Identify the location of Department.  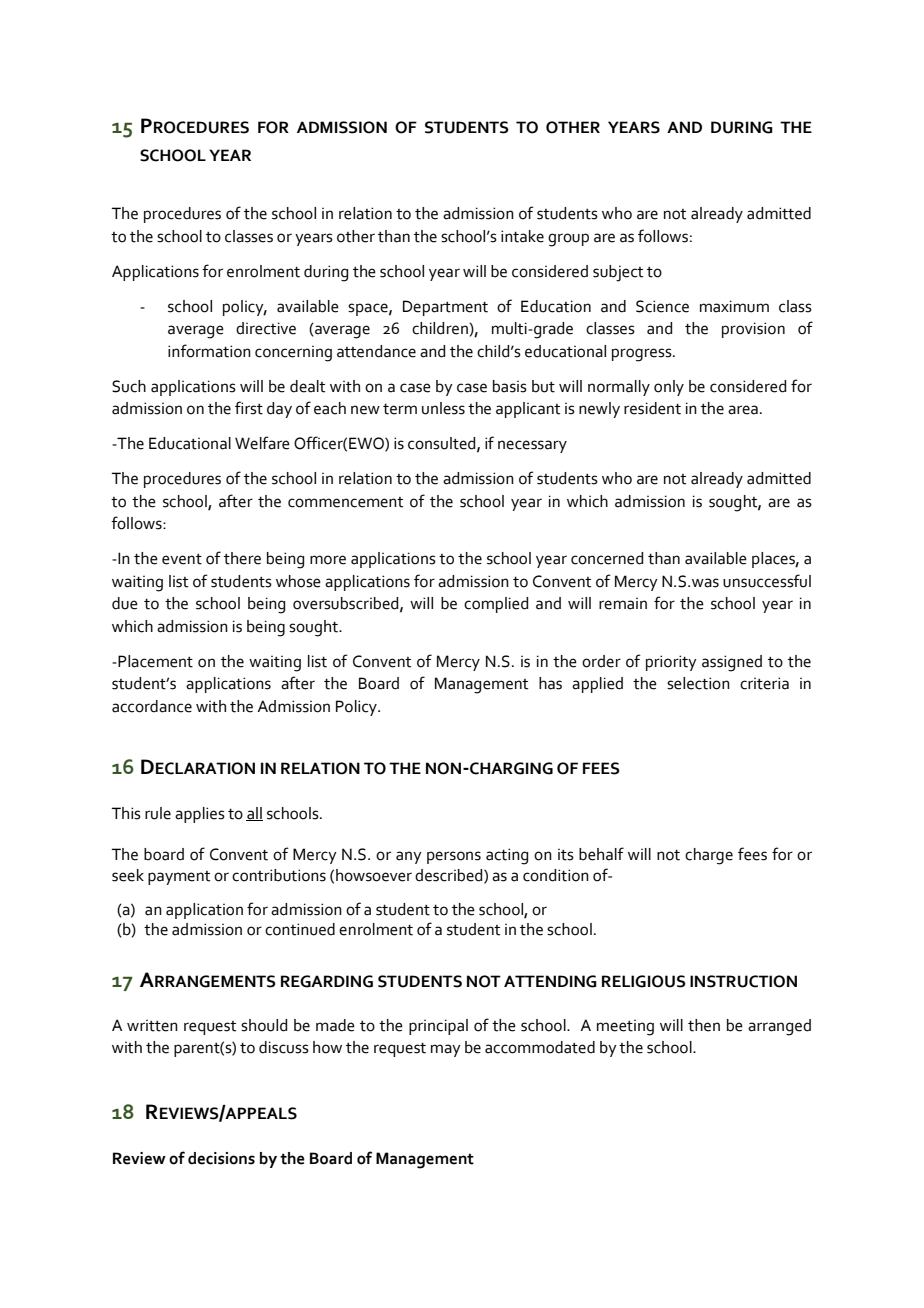
(445, 308).
